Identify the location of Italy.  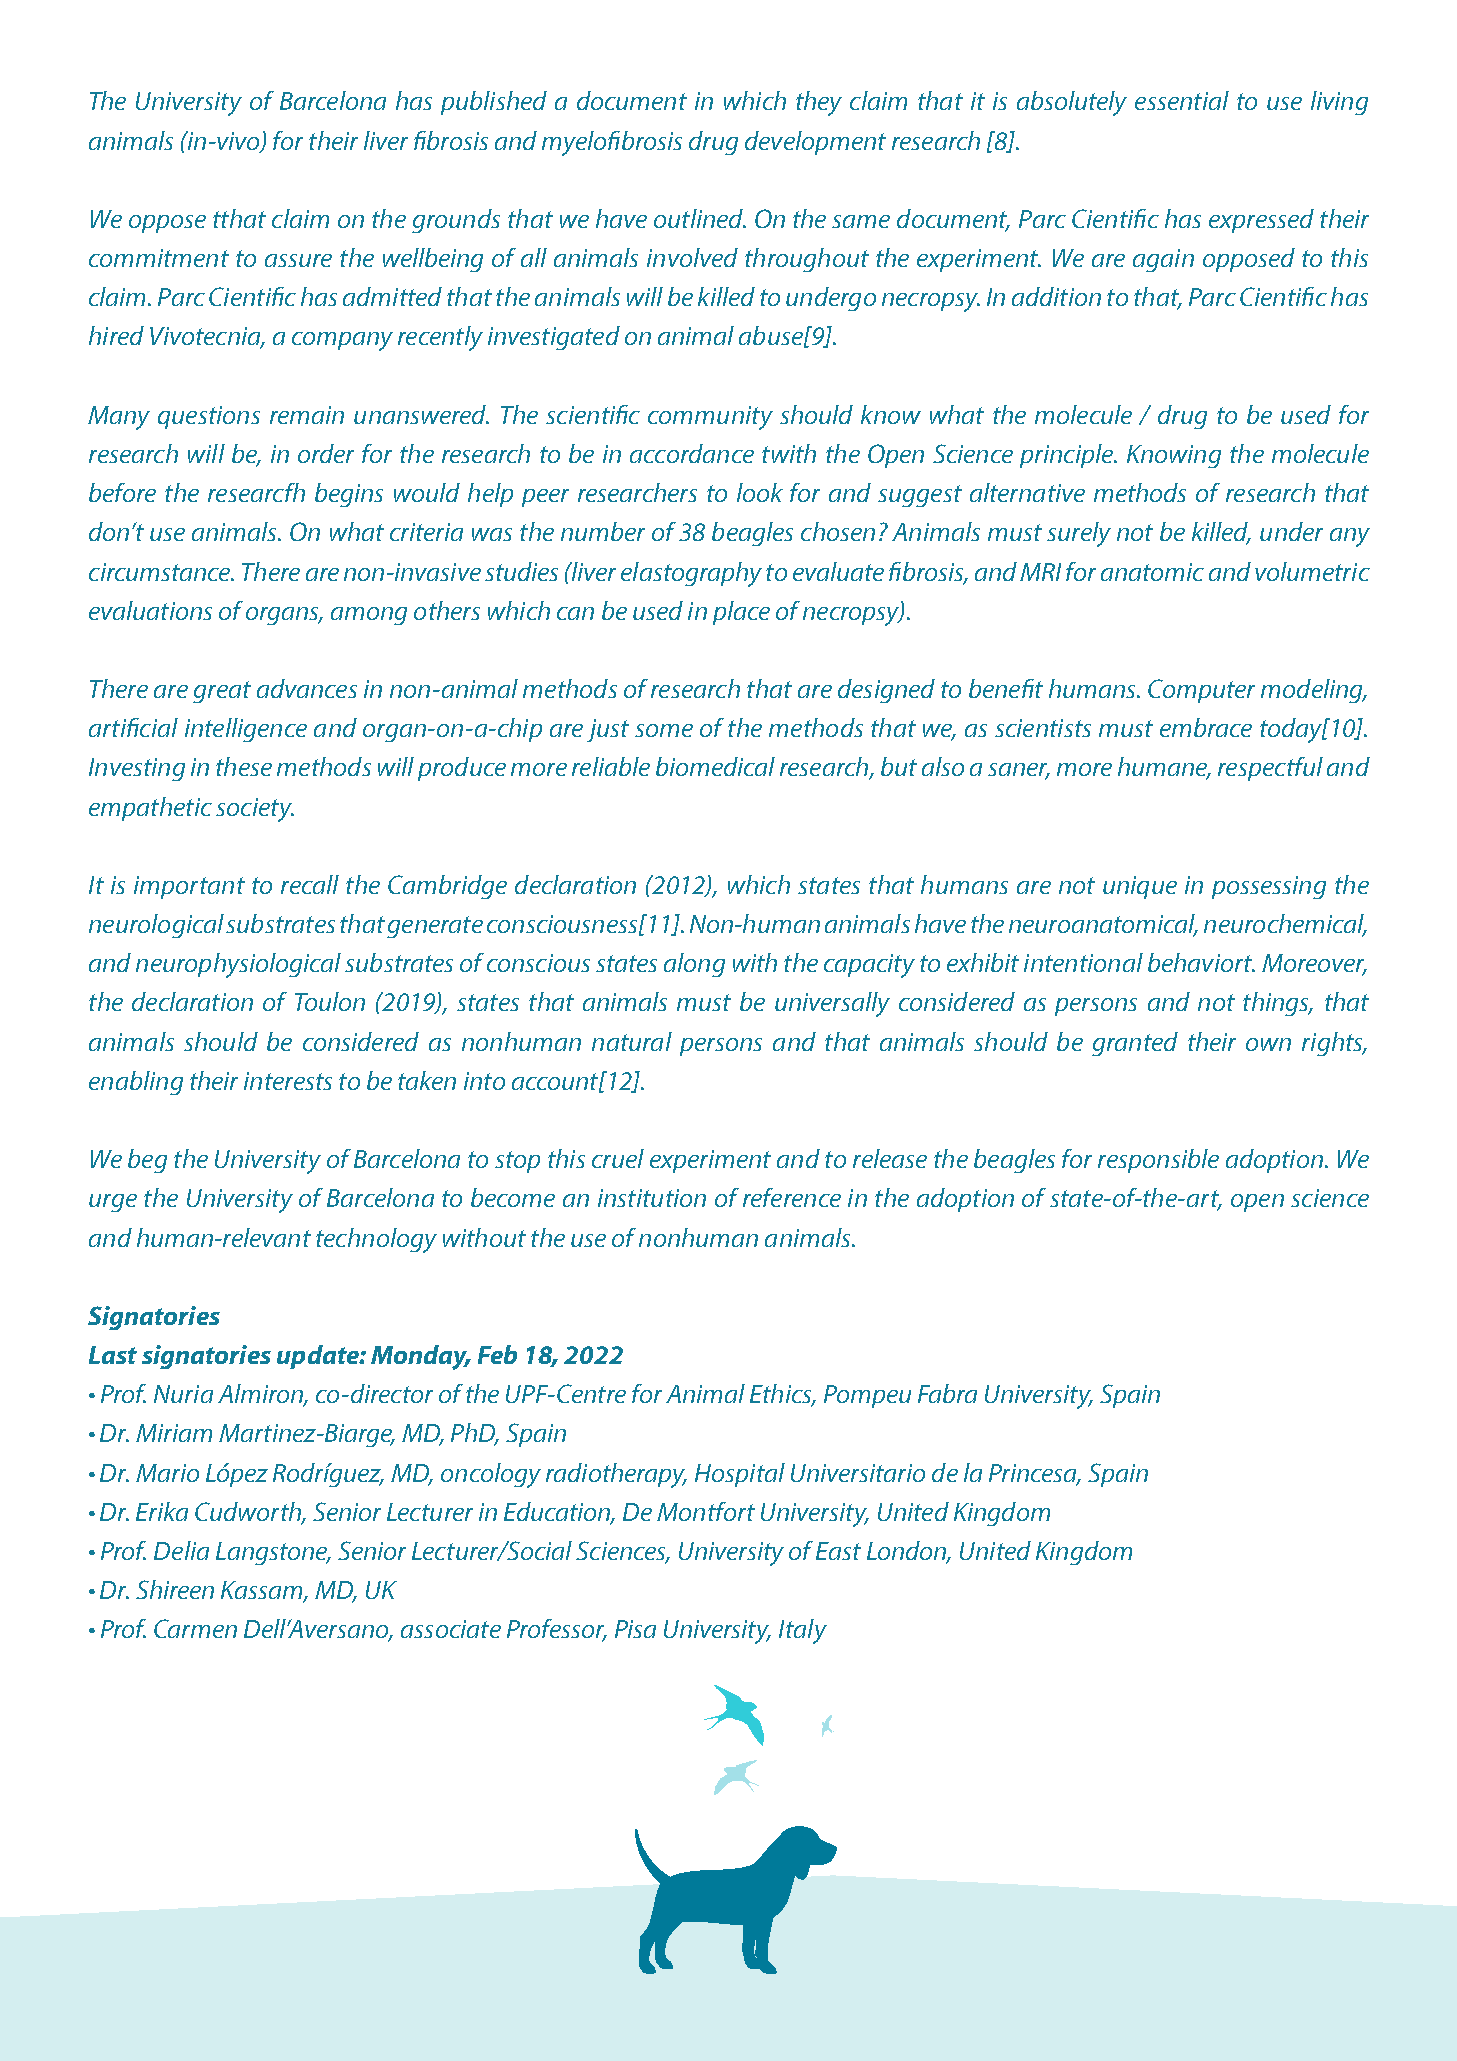
(803, 1631).
